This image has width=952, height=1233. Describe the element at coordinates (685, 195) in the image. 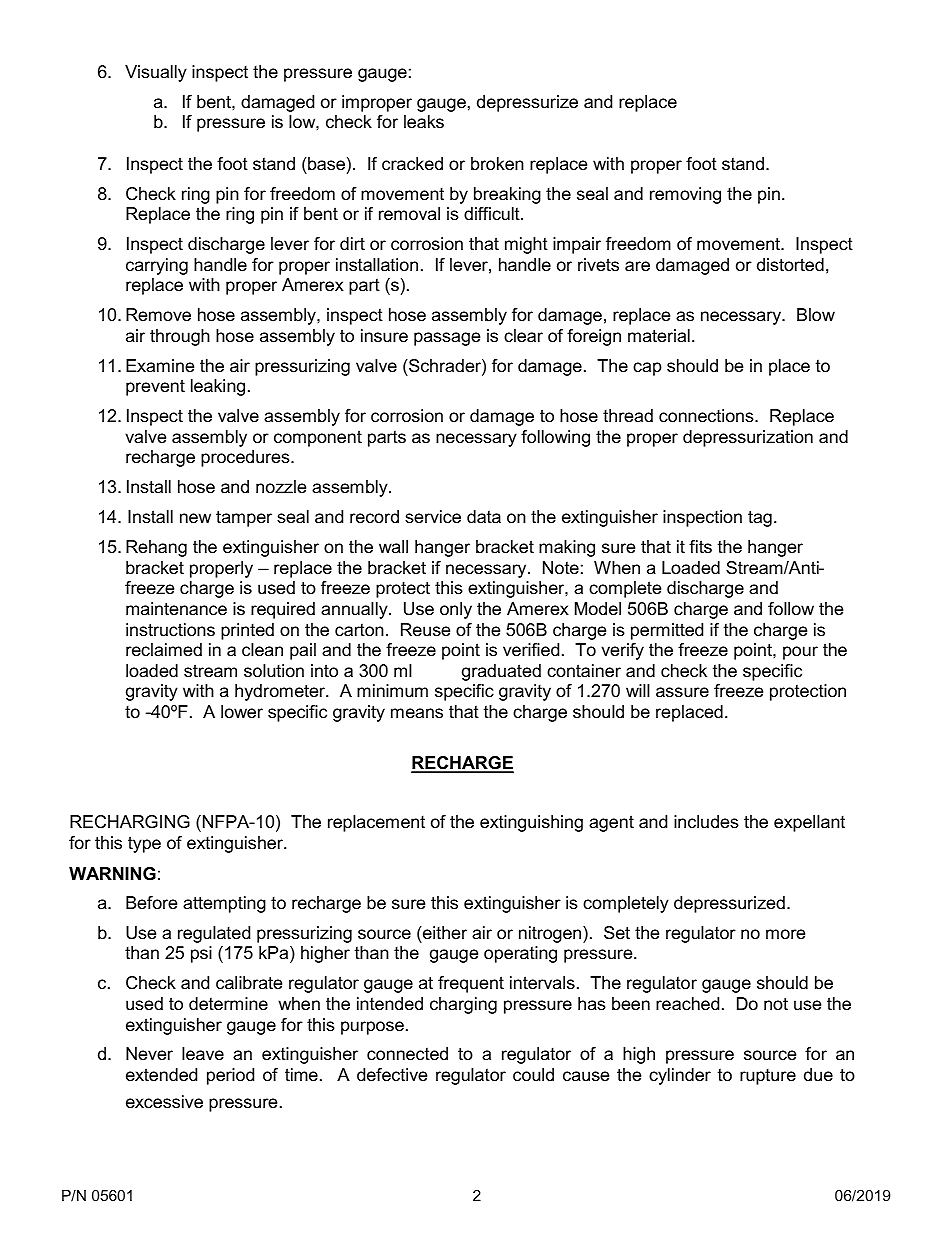

I see `removing` at that location.
